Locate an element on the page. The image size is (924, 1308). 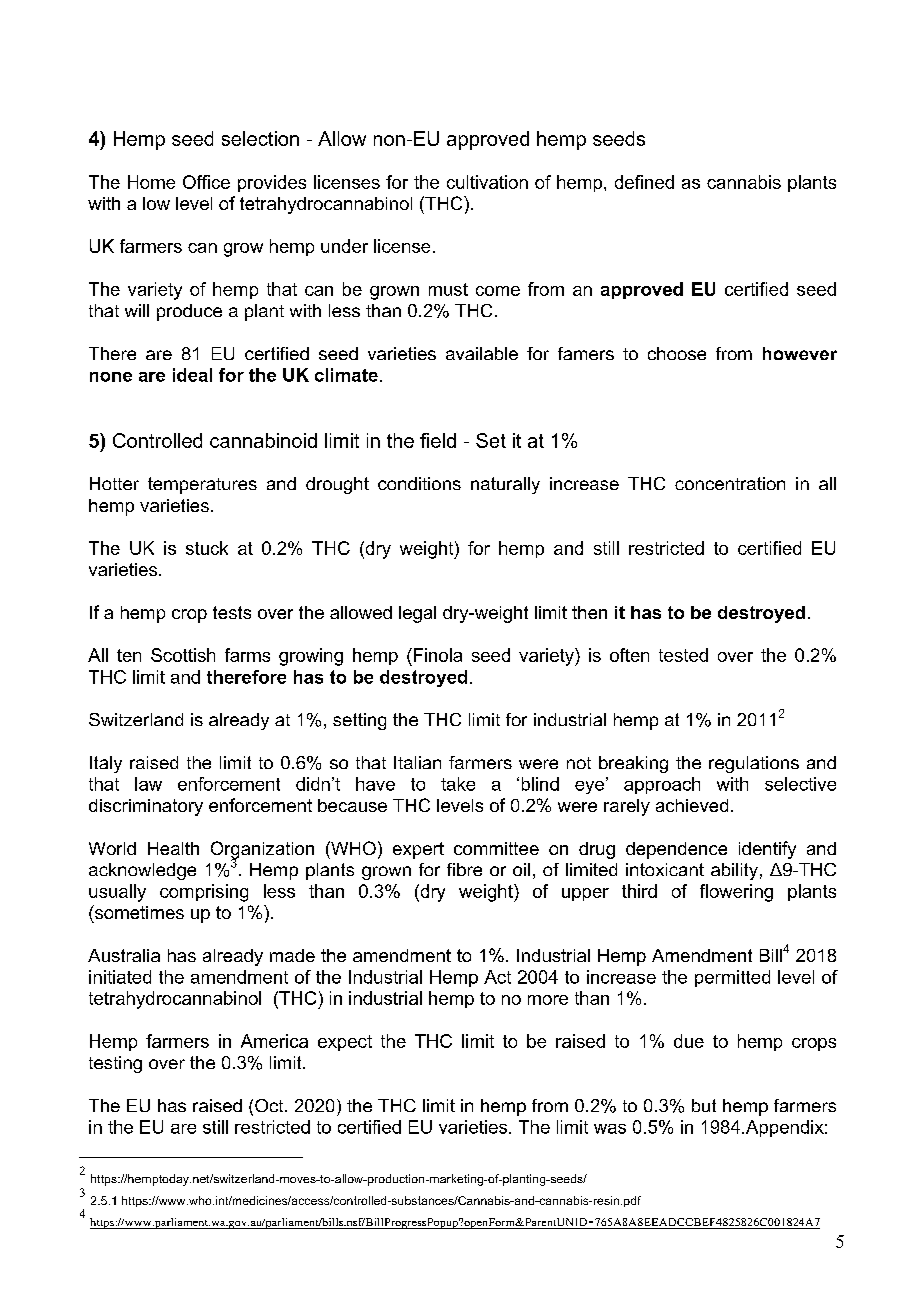
Oct is located at coordinates (270, 1105).
